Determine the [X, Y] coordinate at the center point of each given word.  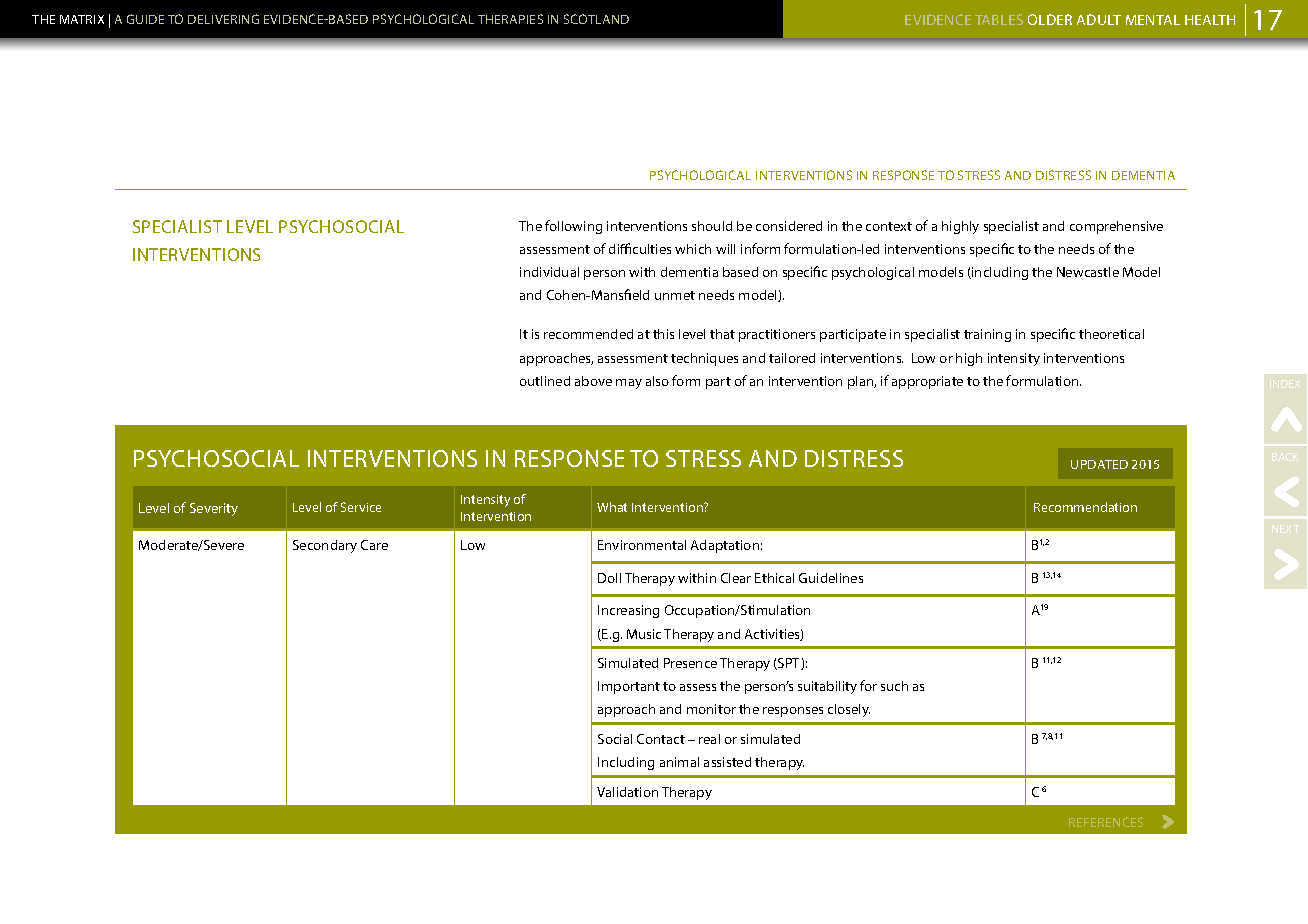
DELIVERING [223, 19]
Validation [627, 792]
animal [679, 762]
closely [849, 710]
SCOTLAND [596, 19]
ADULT [1099, 19]
